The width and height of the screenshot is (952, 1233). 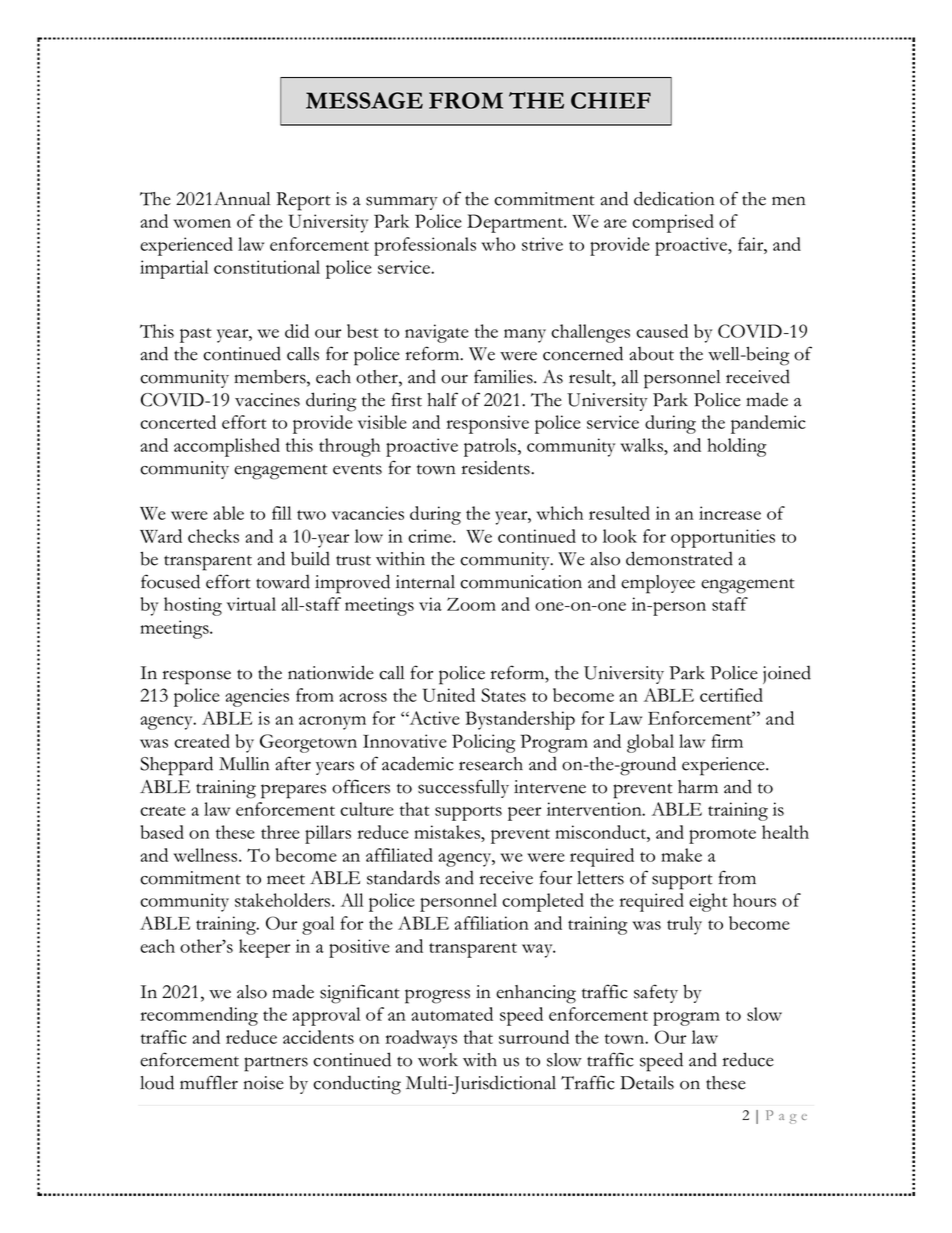 What do you see at coordinates (364, 100) in the screenshot?
I see `MESSAGE` at bounding box center [364, 100].
